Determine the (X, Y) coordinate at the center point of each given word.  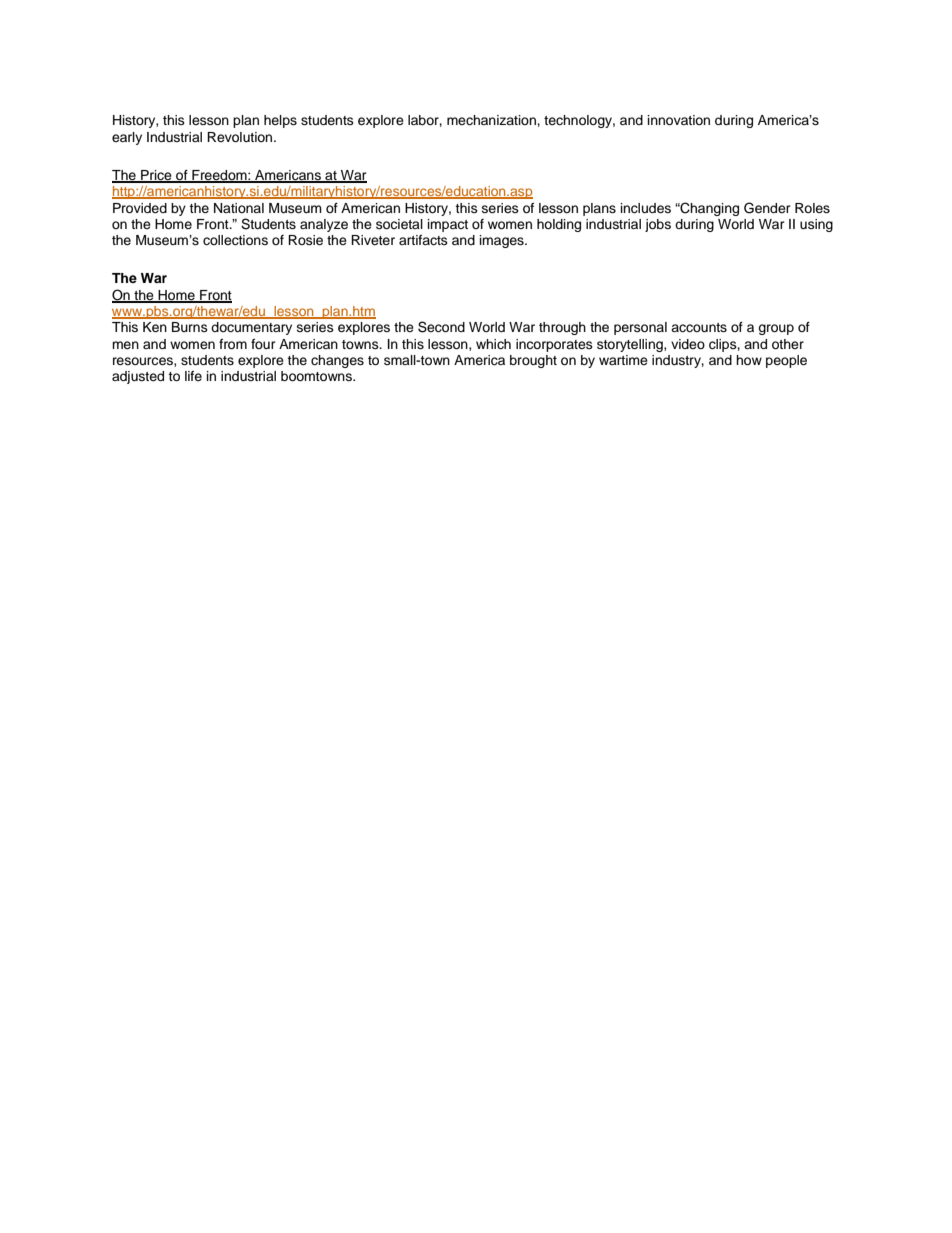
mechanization (492, 120)
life (193, 376)
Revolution (241, 137)
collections (235, 240)
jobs (658, 225)
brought (533, 361)
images (503, 241)
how (749, 360)
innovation (679, 120)
